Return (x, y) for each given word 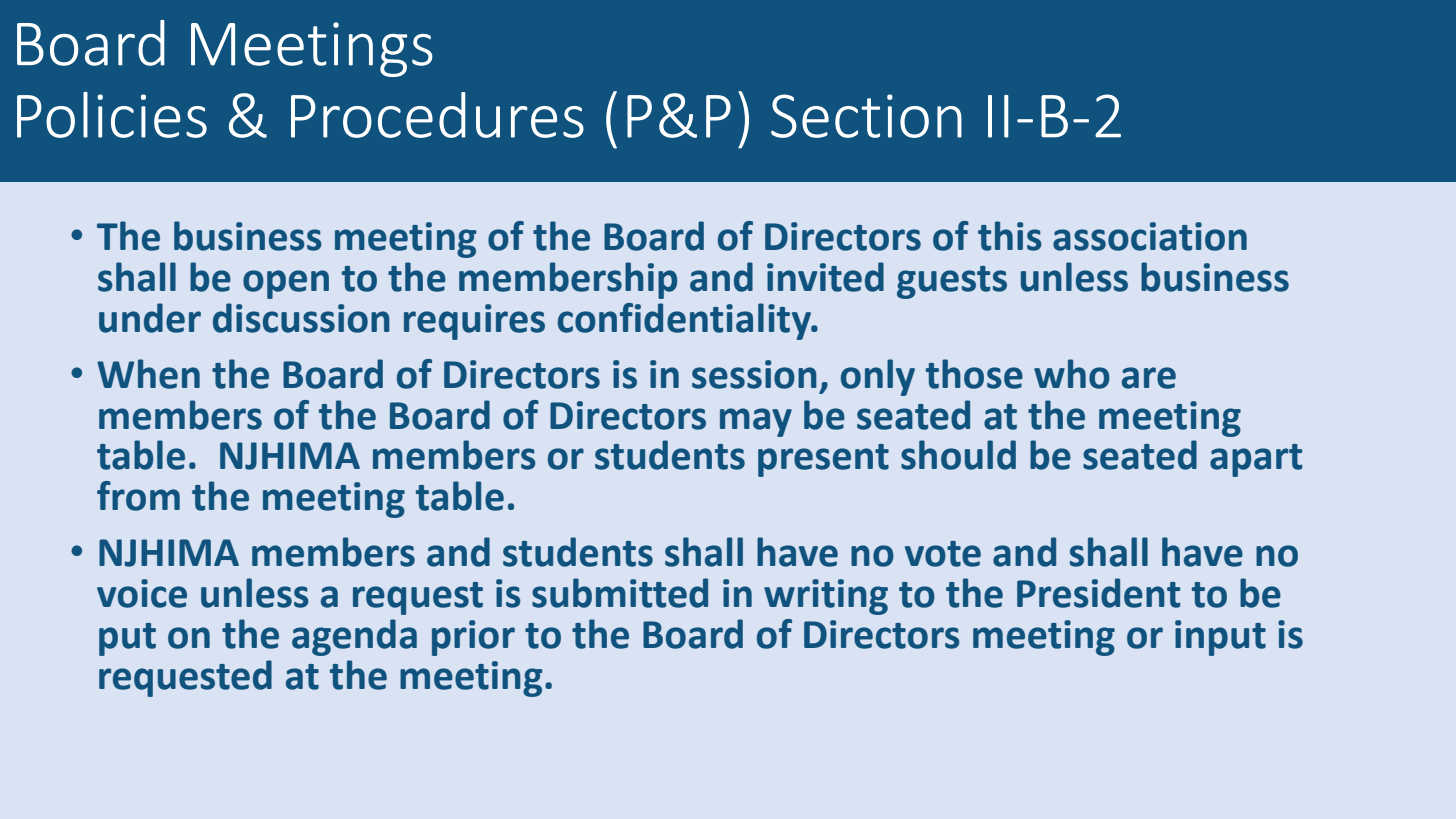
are (1149, 378)
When (148, 374)
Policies (112, 115)
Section (866, 116)
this (1010, 236)
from (138, 496)
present (823, 460)
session (754, 374)
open (286, 284)
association (1150, 236)
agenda (354, 637)
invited (825, 277)
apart (1256, 460)
